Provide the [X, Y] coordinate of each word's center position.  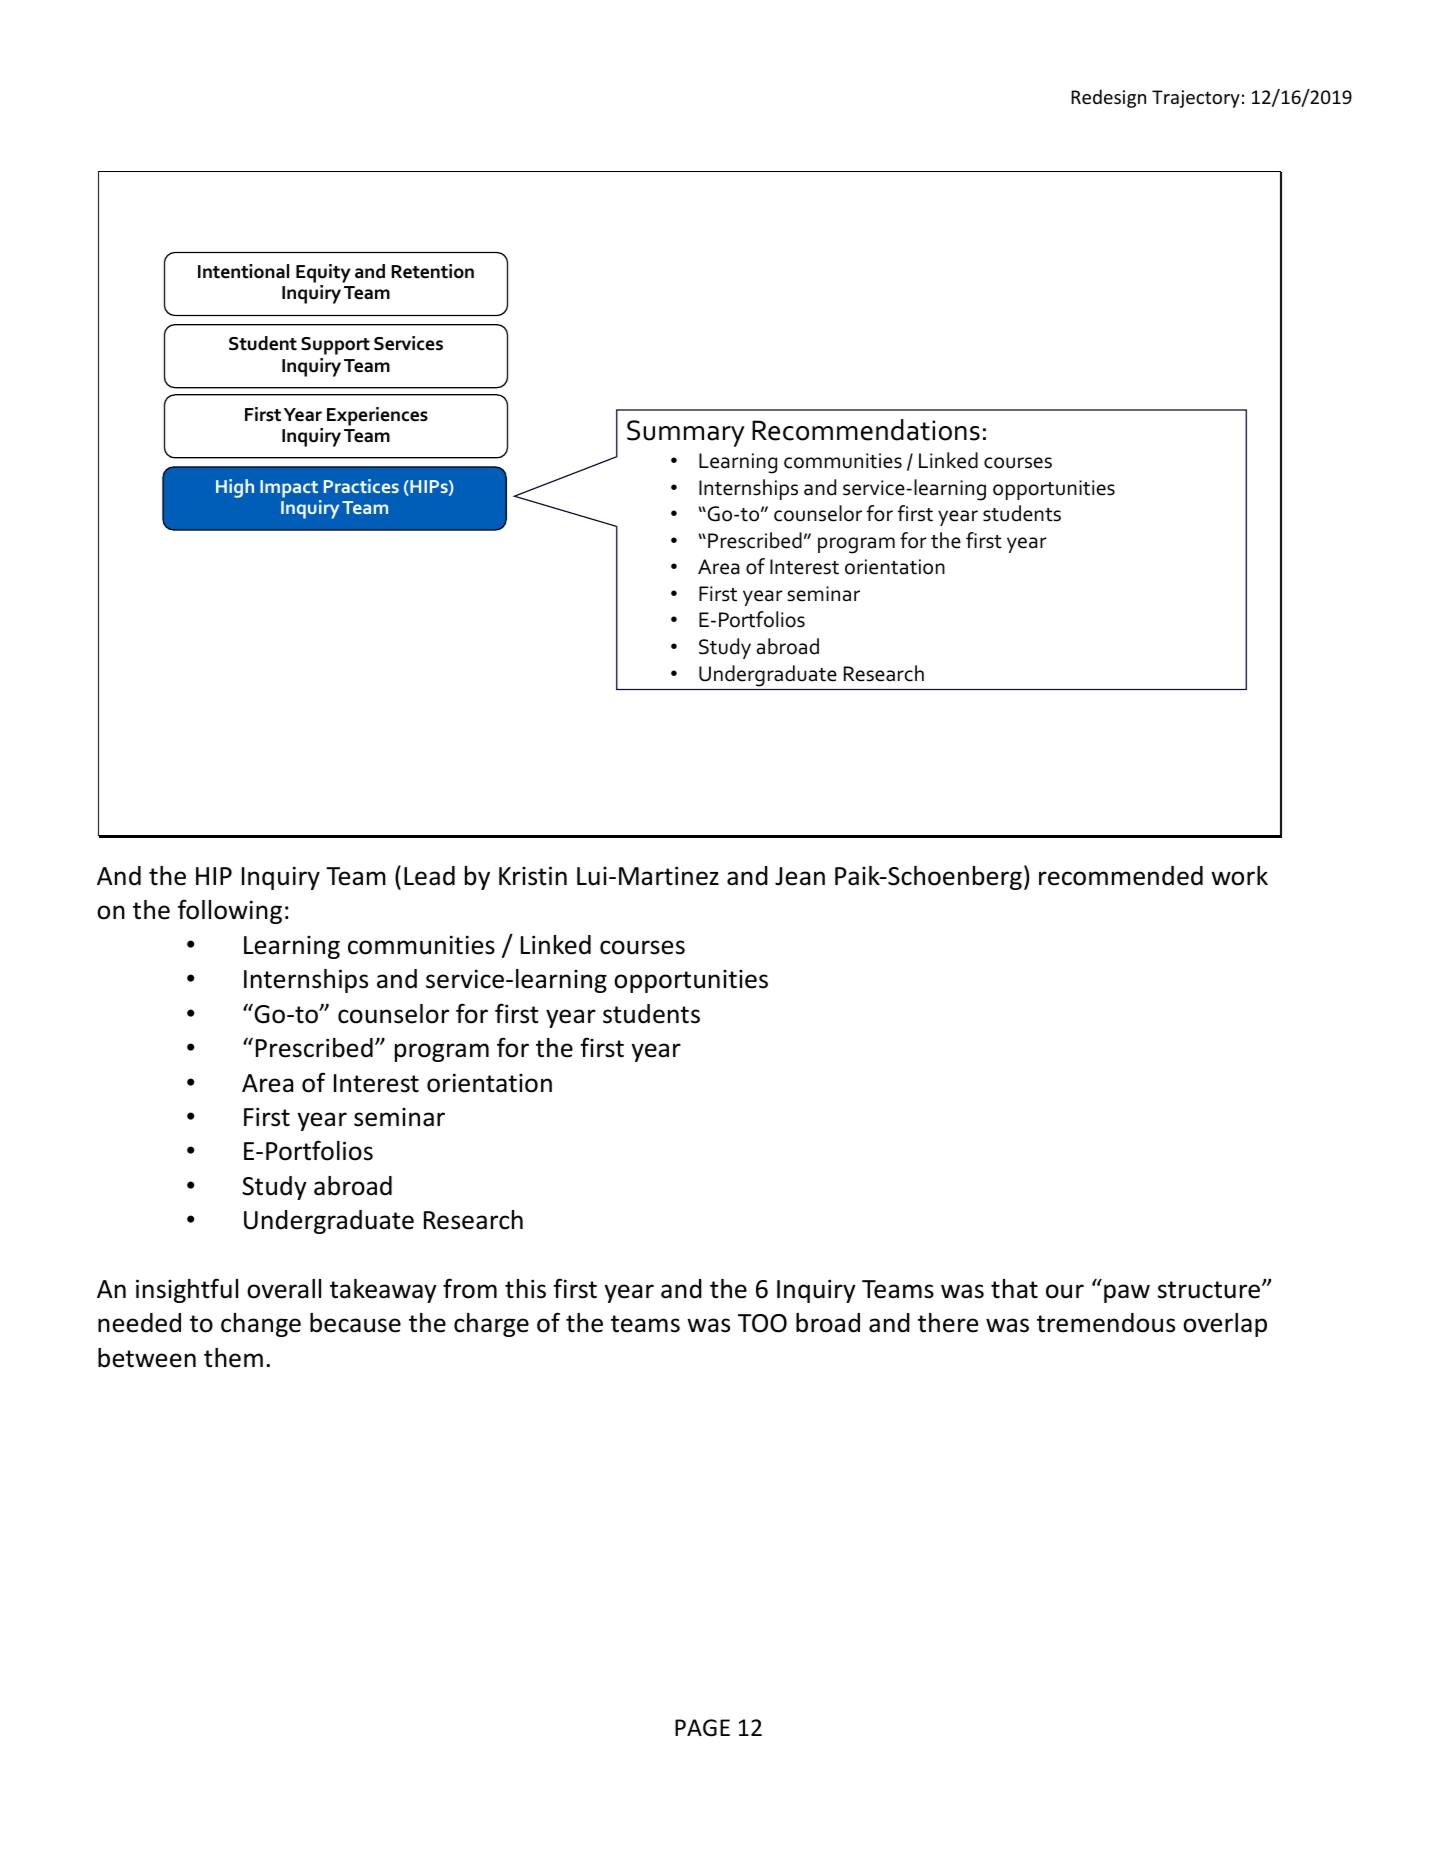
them [233, 1358]
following [230, 911]
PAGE [702, 1728]
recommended [1121, 876]
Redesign [1108, 98]
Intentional [243, 271]
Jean [800, 876]
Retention [432, 271]
